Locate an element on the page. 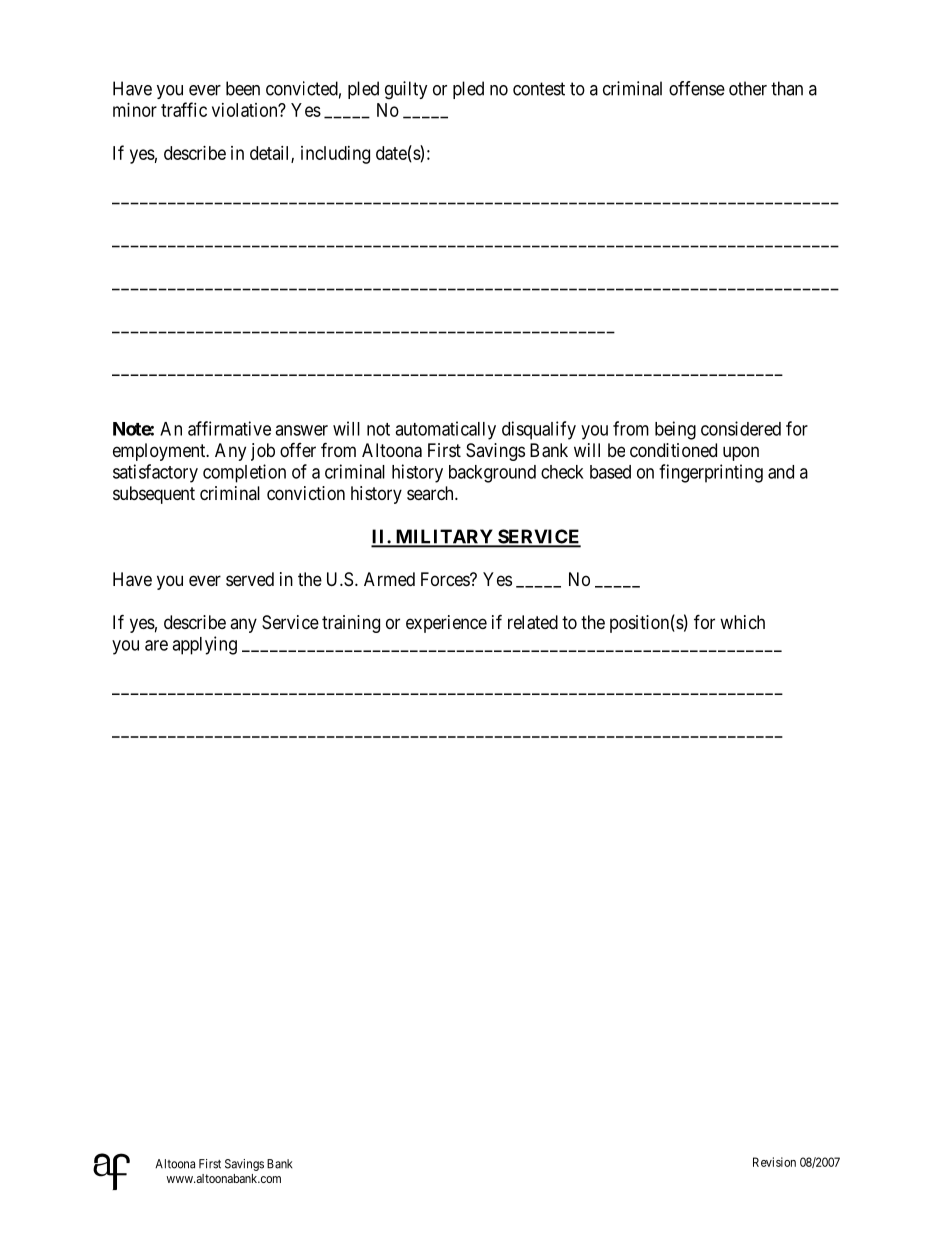 The height and width of the document is (1233, 952). related is located at coordinates (533, 622).
